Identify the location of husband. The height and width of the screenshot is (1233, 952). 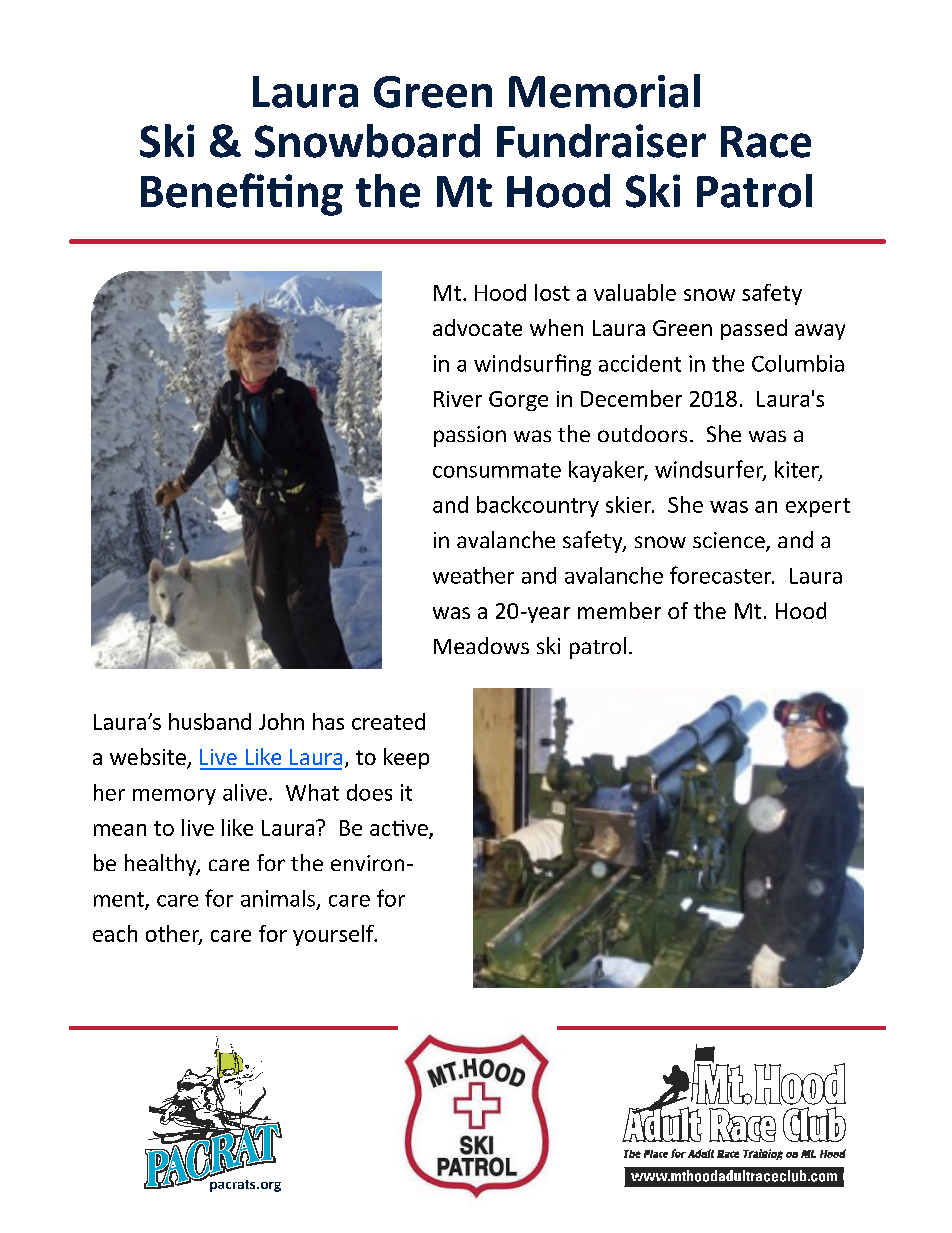
(210, 721).
